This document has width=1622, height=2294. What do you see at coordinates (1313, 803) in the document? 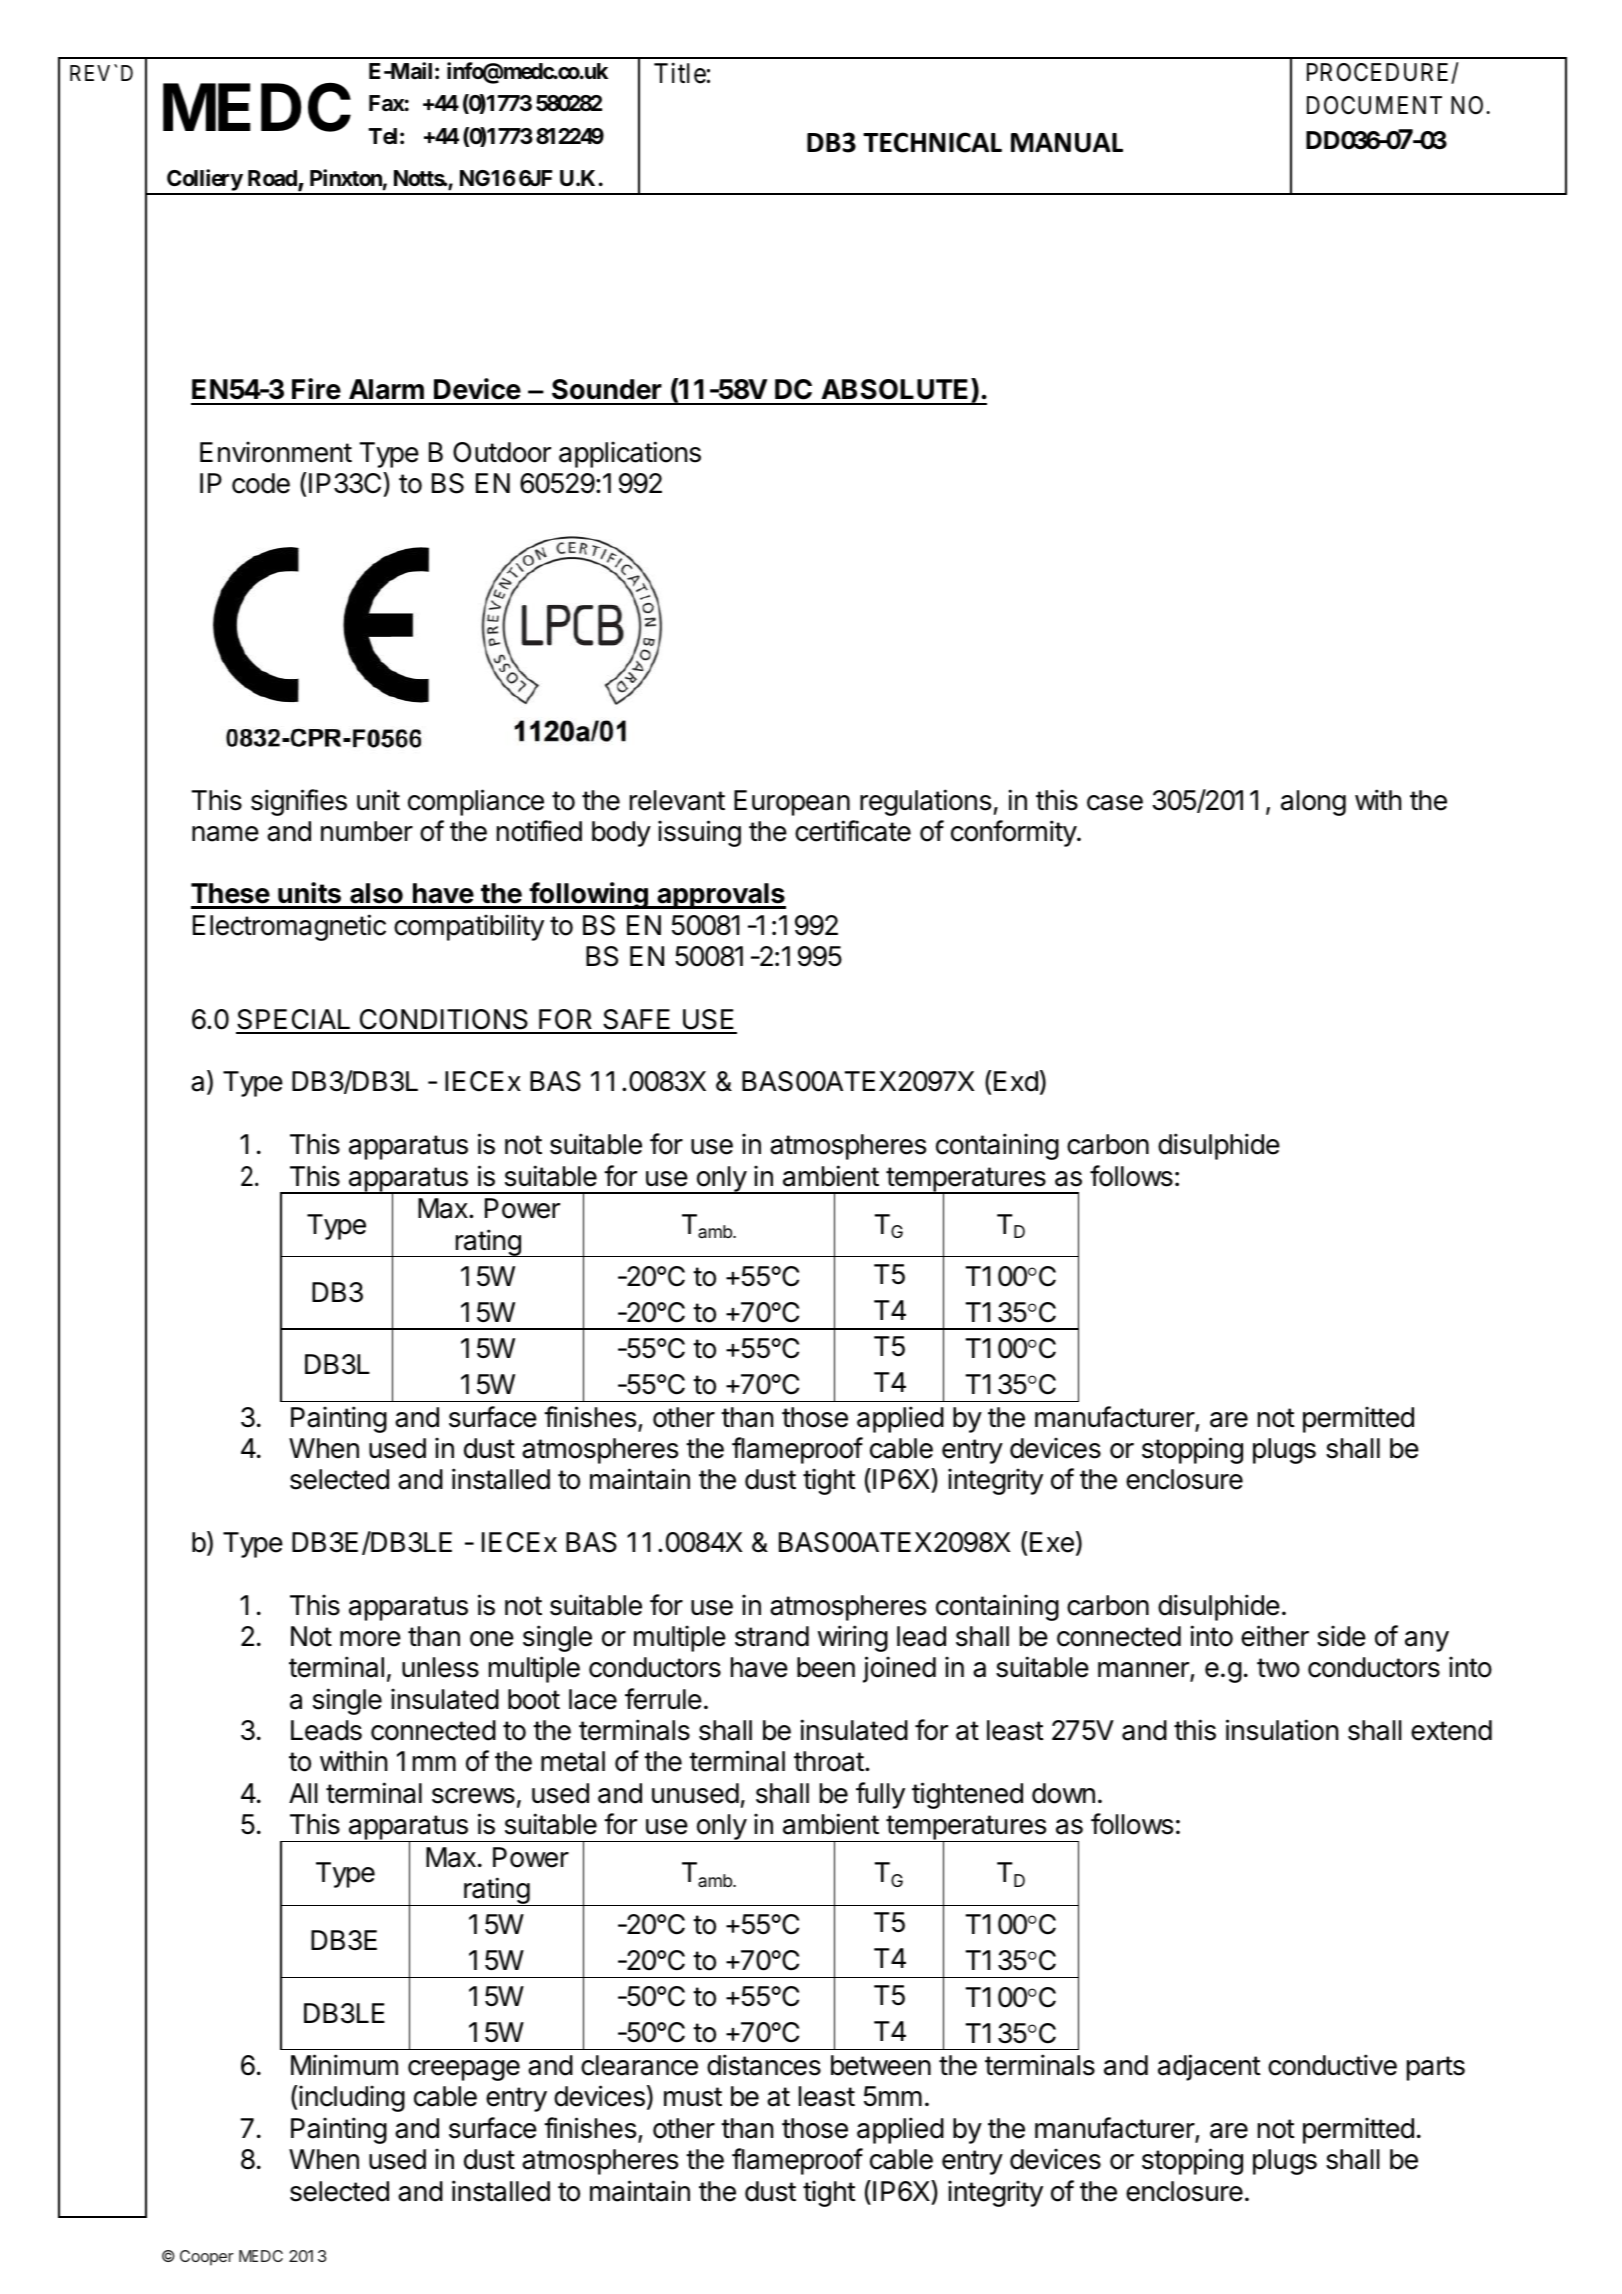
I see `along` at bounding box center [1313, 803].
